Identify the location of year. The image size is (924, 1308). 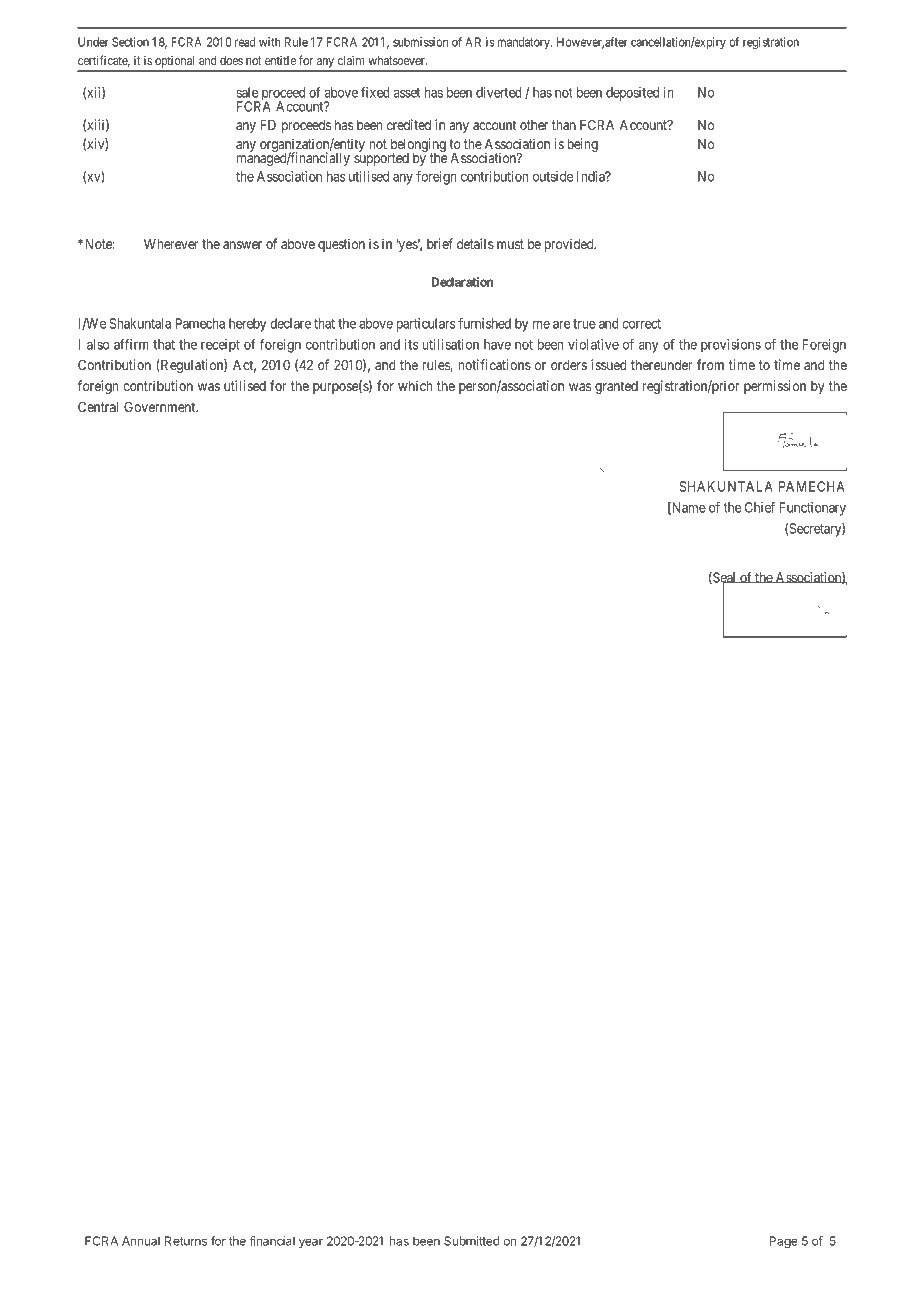
(311, 1243).
